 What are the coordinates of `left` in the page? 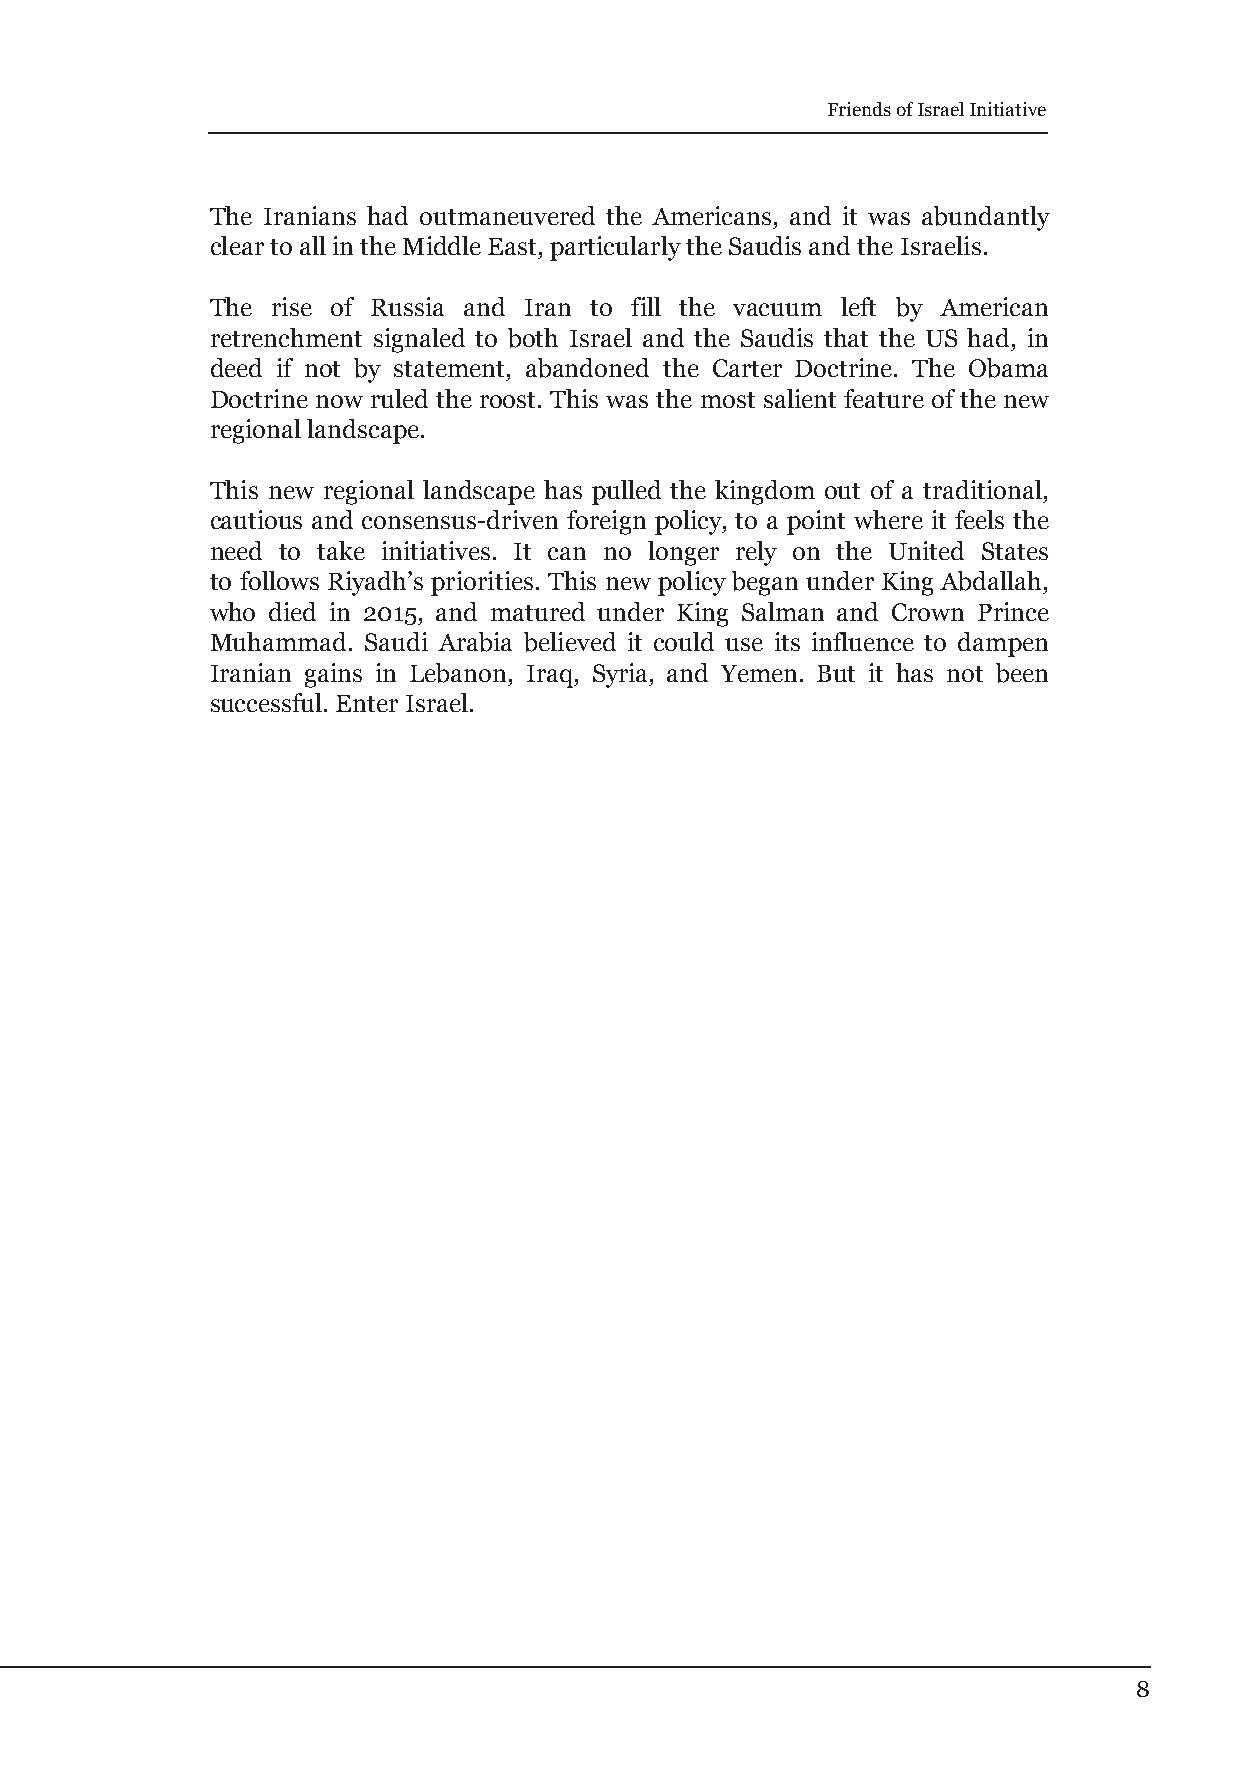 It's located at (858, 306).
